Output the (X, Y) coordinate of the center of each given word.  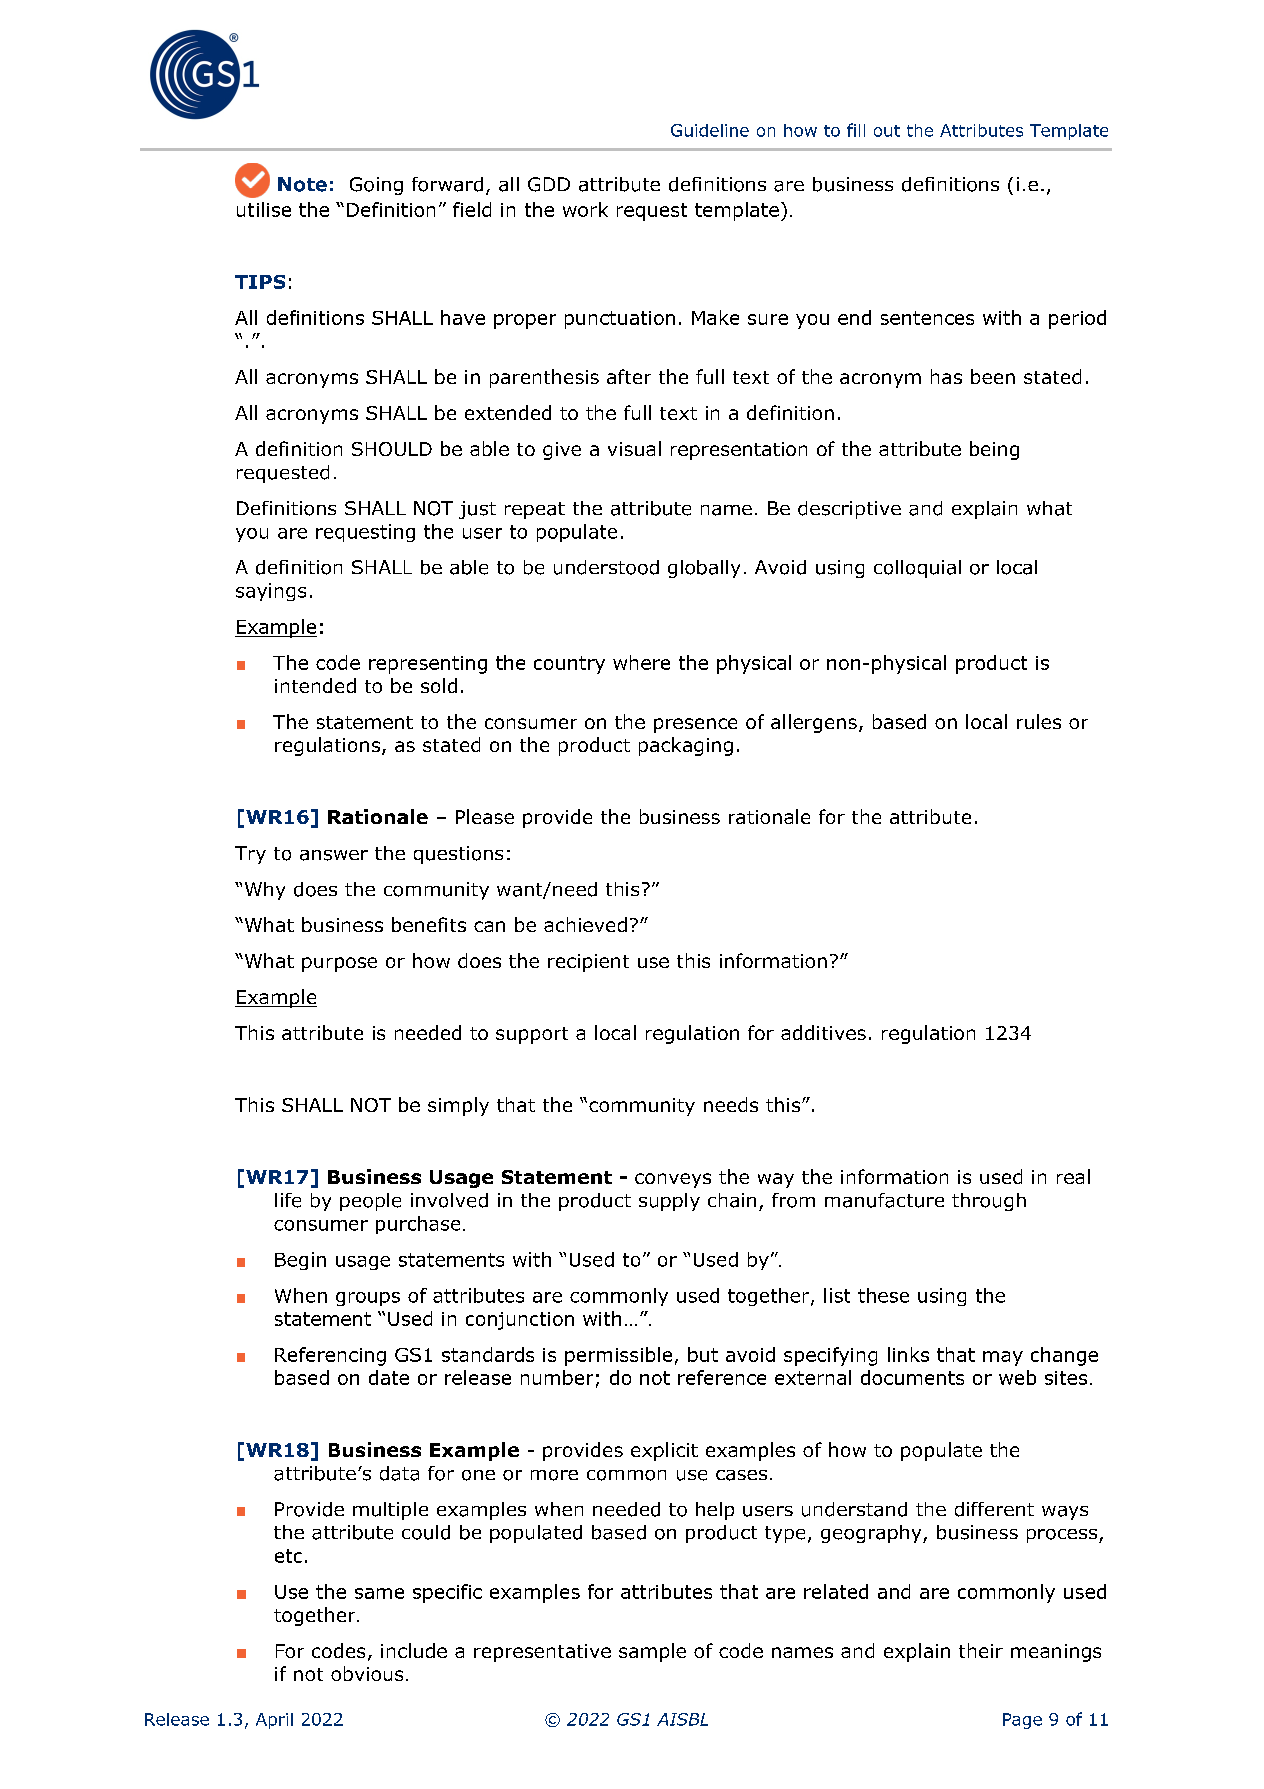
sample (652, 1652)
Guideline (710, 130)
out (887, 131)
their (981, 1650)
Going (376, 186)
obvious (367, 1673)
